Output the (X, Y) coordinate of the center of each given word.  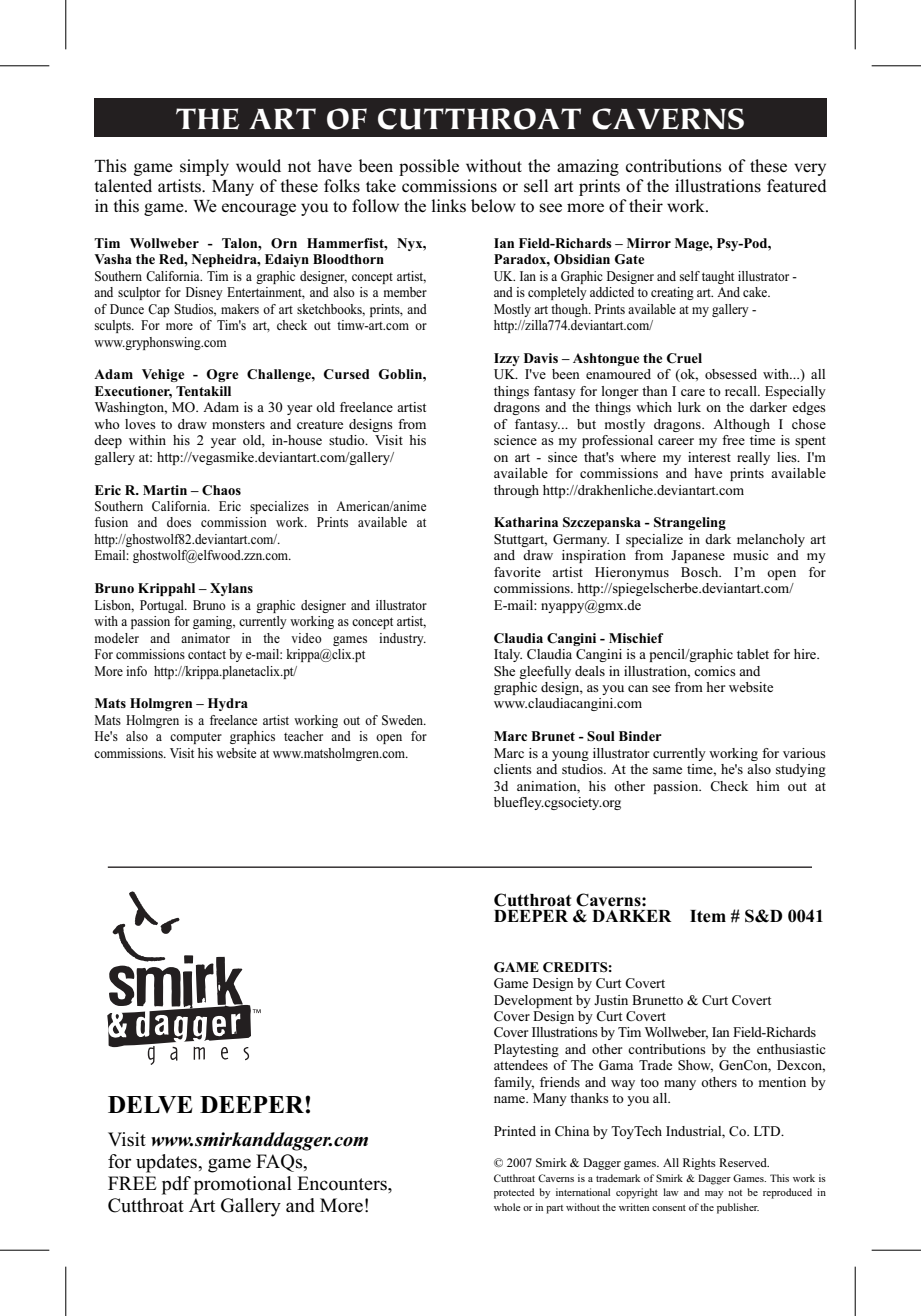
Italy (508, 655)
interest (709, 457)
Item (708, 916)
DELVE (150, 1104)
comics (715, 671)
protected (514, 1193)
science (515, 440)
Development (533, 1001)
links (449, 206)
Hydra (228, 704)
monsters (238, 424)
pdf (176, 1185)
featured (797, 185)
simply (204, 167)
